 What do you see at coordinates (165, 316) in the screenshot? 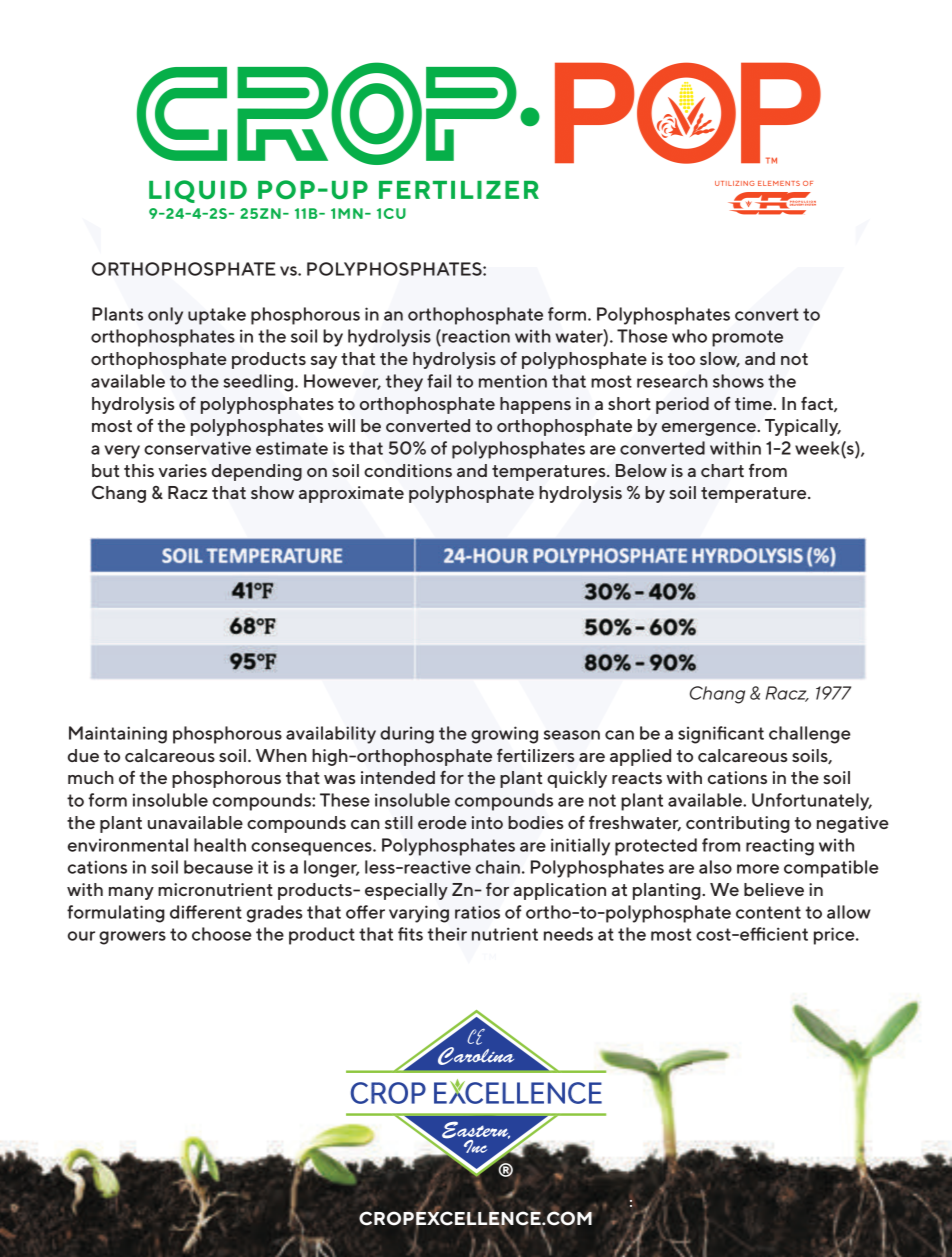
I see `only` at bounding box center [165, 316].
